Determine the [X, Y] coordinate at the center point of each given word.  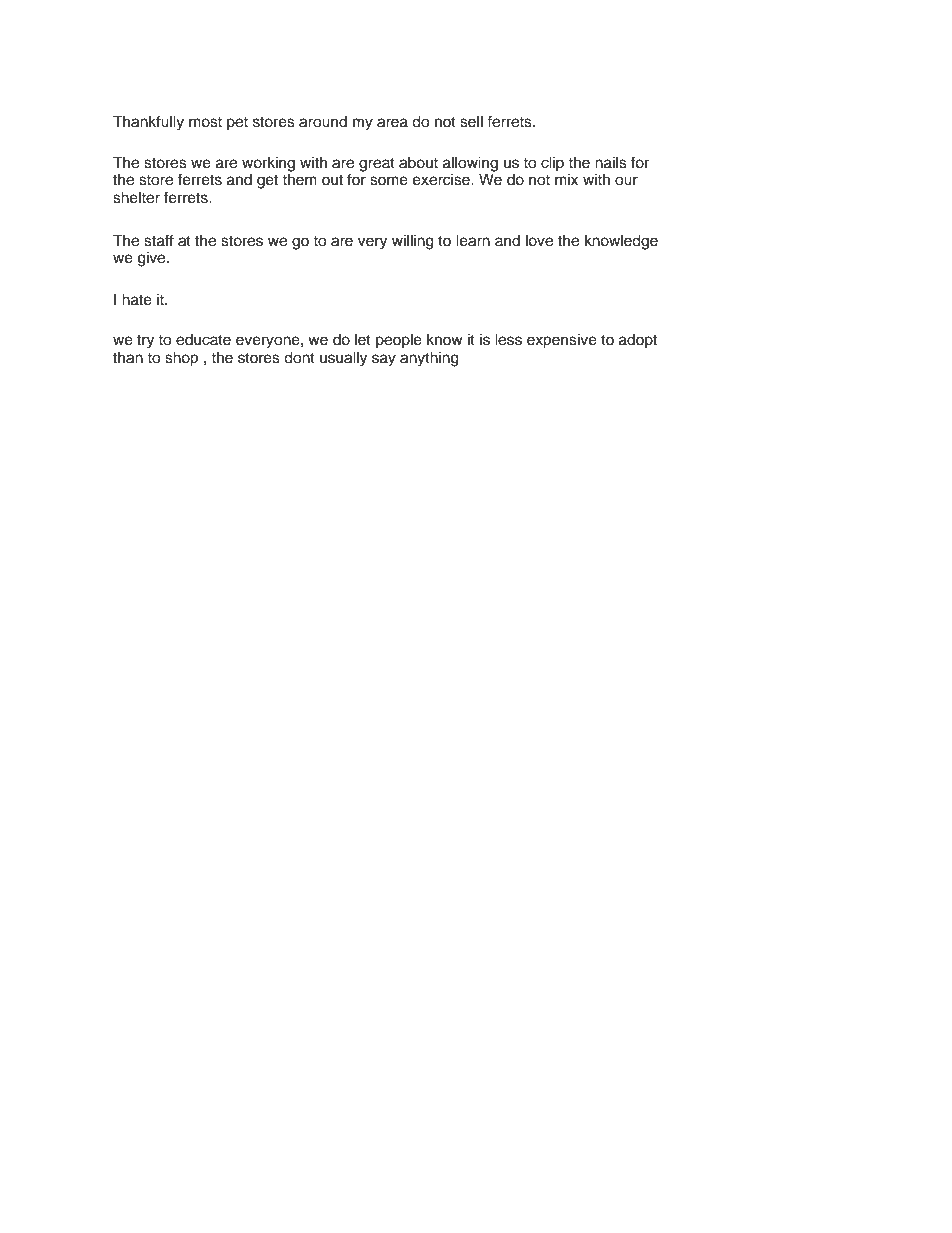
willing [413, 242]
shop [181, 359]
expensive [562, 341]
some [389, 181]
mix [566, 179]
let [363, 340]
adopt [638, 341]
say [384, 360]
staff [159, 240]
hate [137, 299]
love [539, 240]
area [392, 123]
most [205, 122]
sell [471, 121]
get [267, 182]
